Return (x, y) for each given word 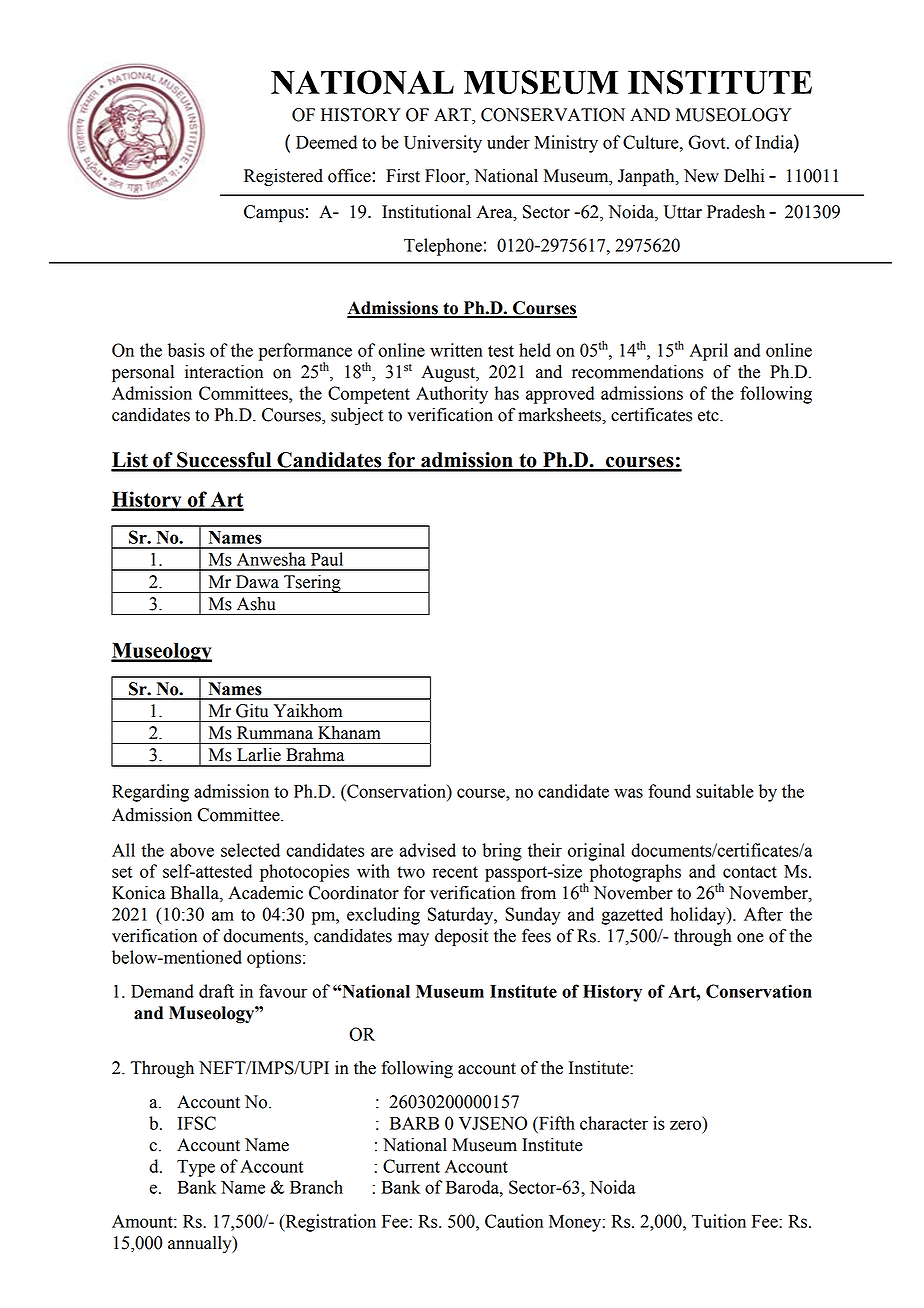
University (443, 144)
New (701, 176)
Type (196, 1168)
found (669, 791)
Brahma (315, 755)
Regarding (150, 793)
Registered (283, 177)
